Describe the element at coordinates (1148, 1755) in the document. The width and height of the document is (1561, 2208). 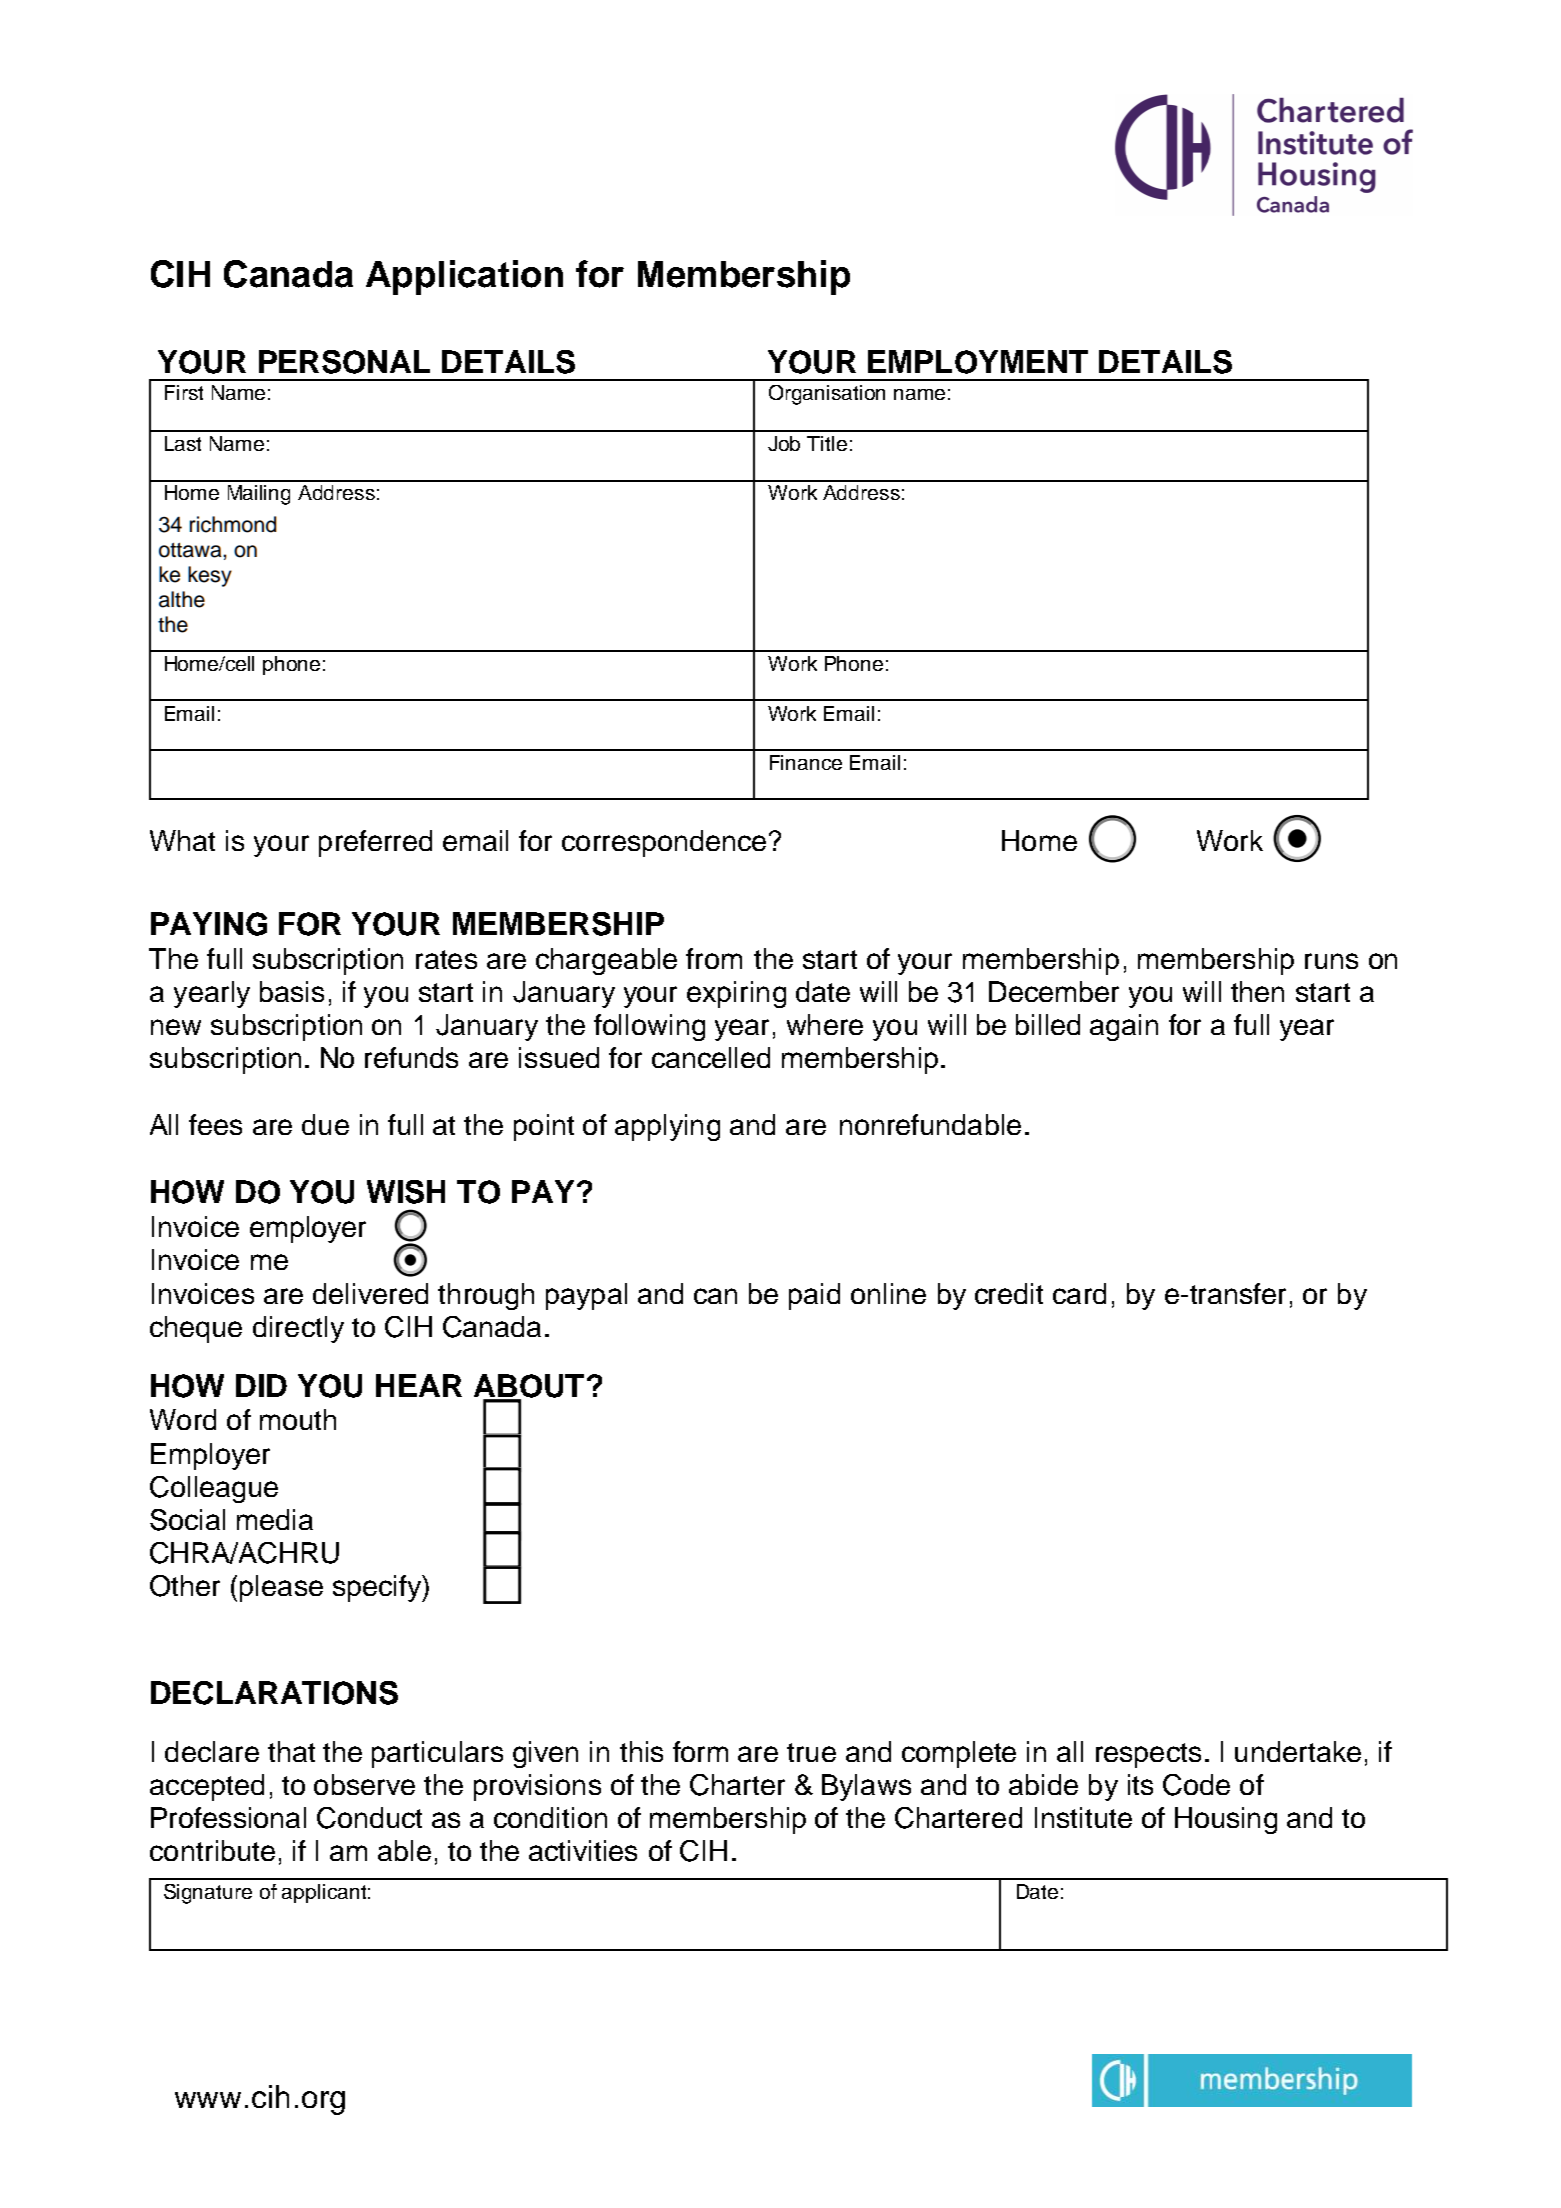
I see `respects` at that location.
